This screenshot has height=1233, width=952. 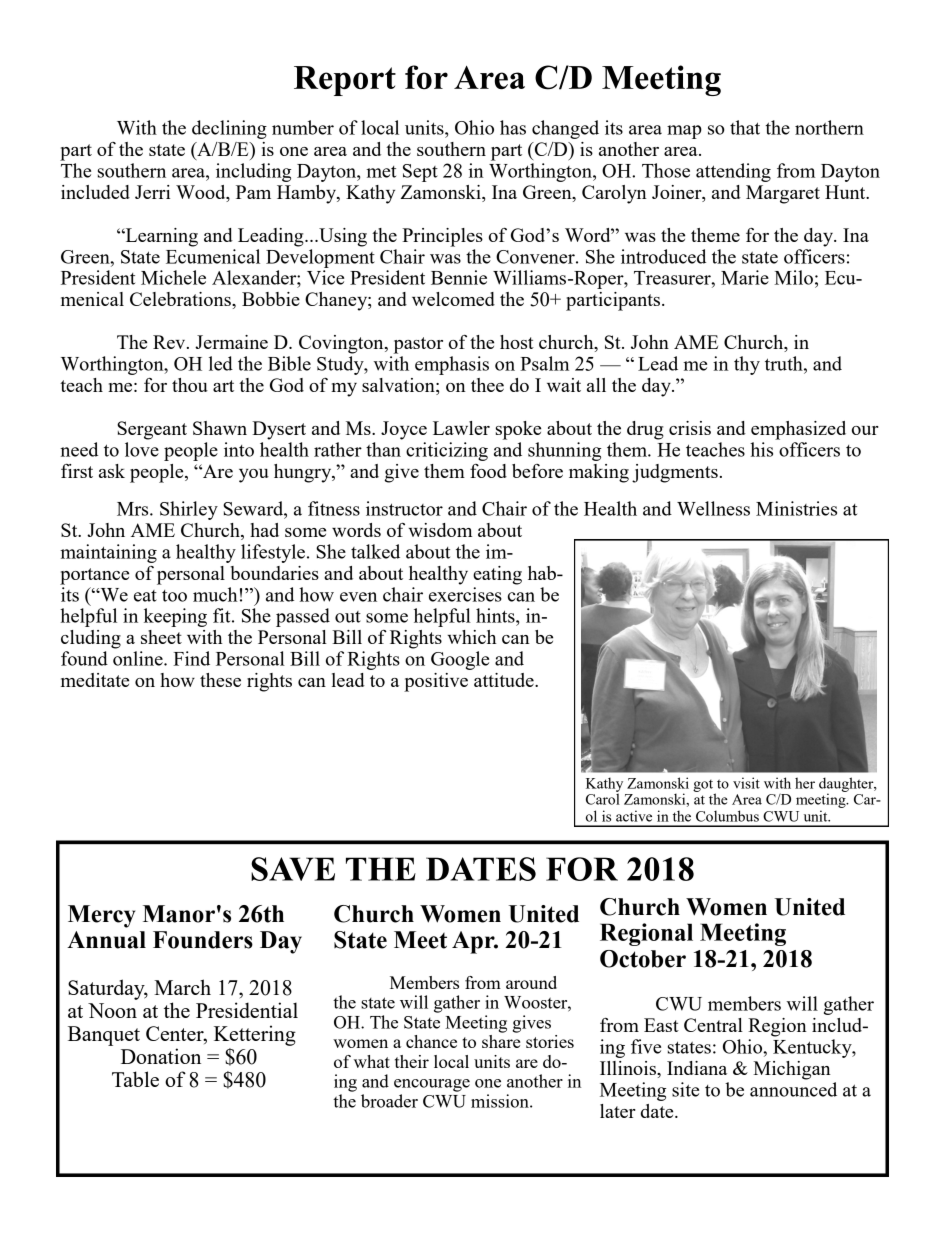 What do you see at coordinates (436, 682) in the screenshot?
I see `positive` at bounding box center [436, 682].
